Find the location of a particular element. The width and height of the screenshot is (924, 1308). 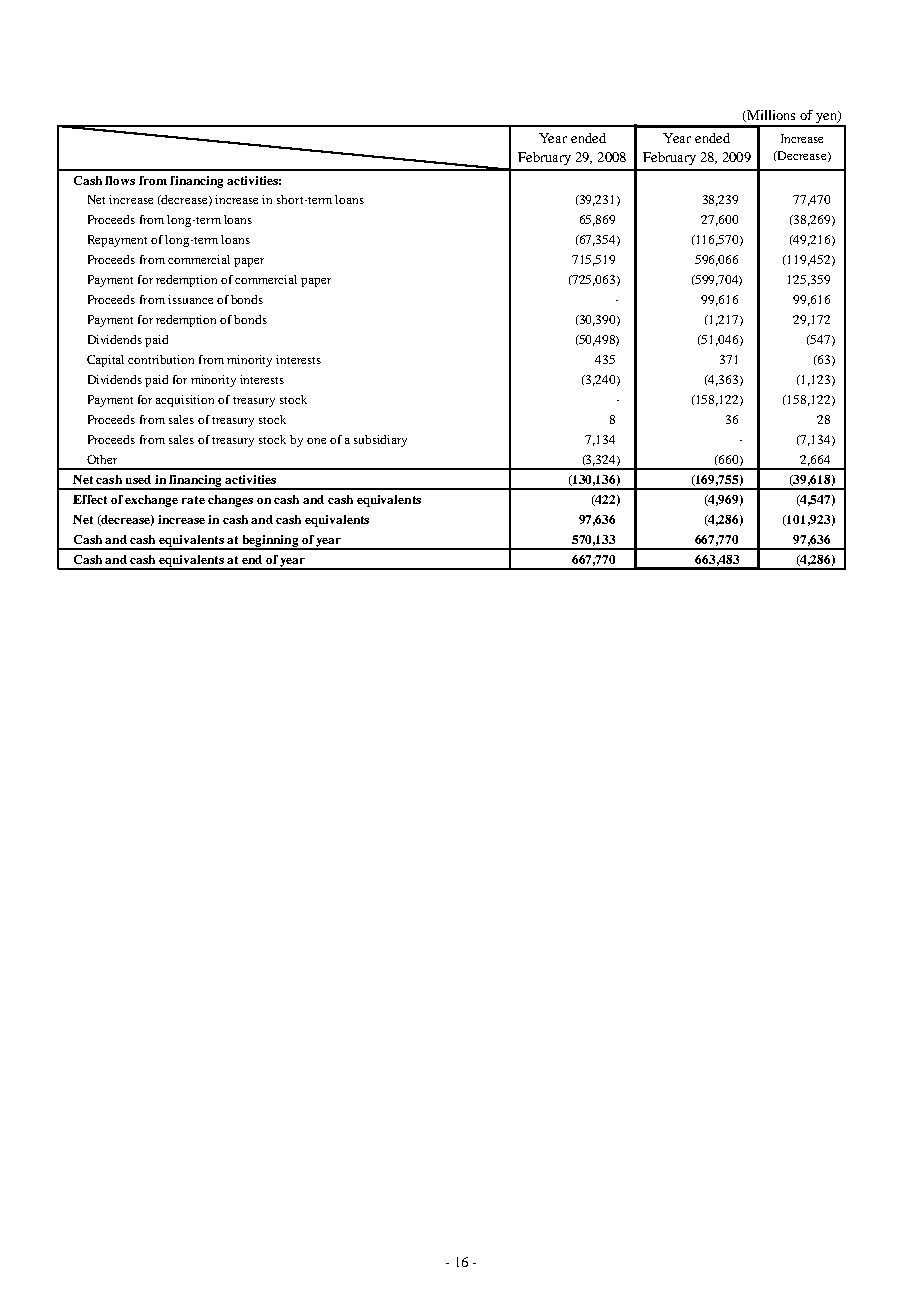

acquisition is located at coordinates (185, 401).
